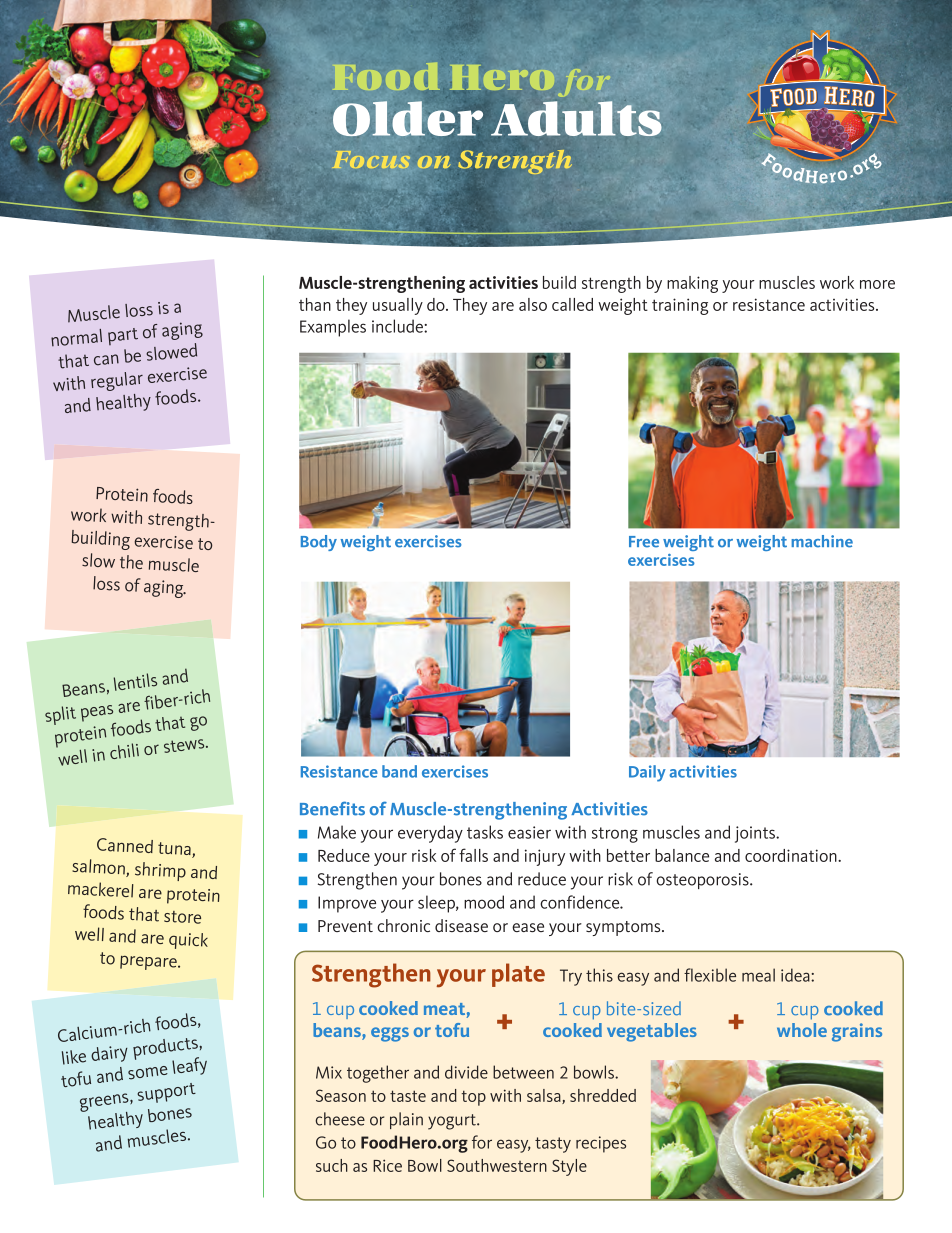  I want to click on machine, so click(822, 541).
